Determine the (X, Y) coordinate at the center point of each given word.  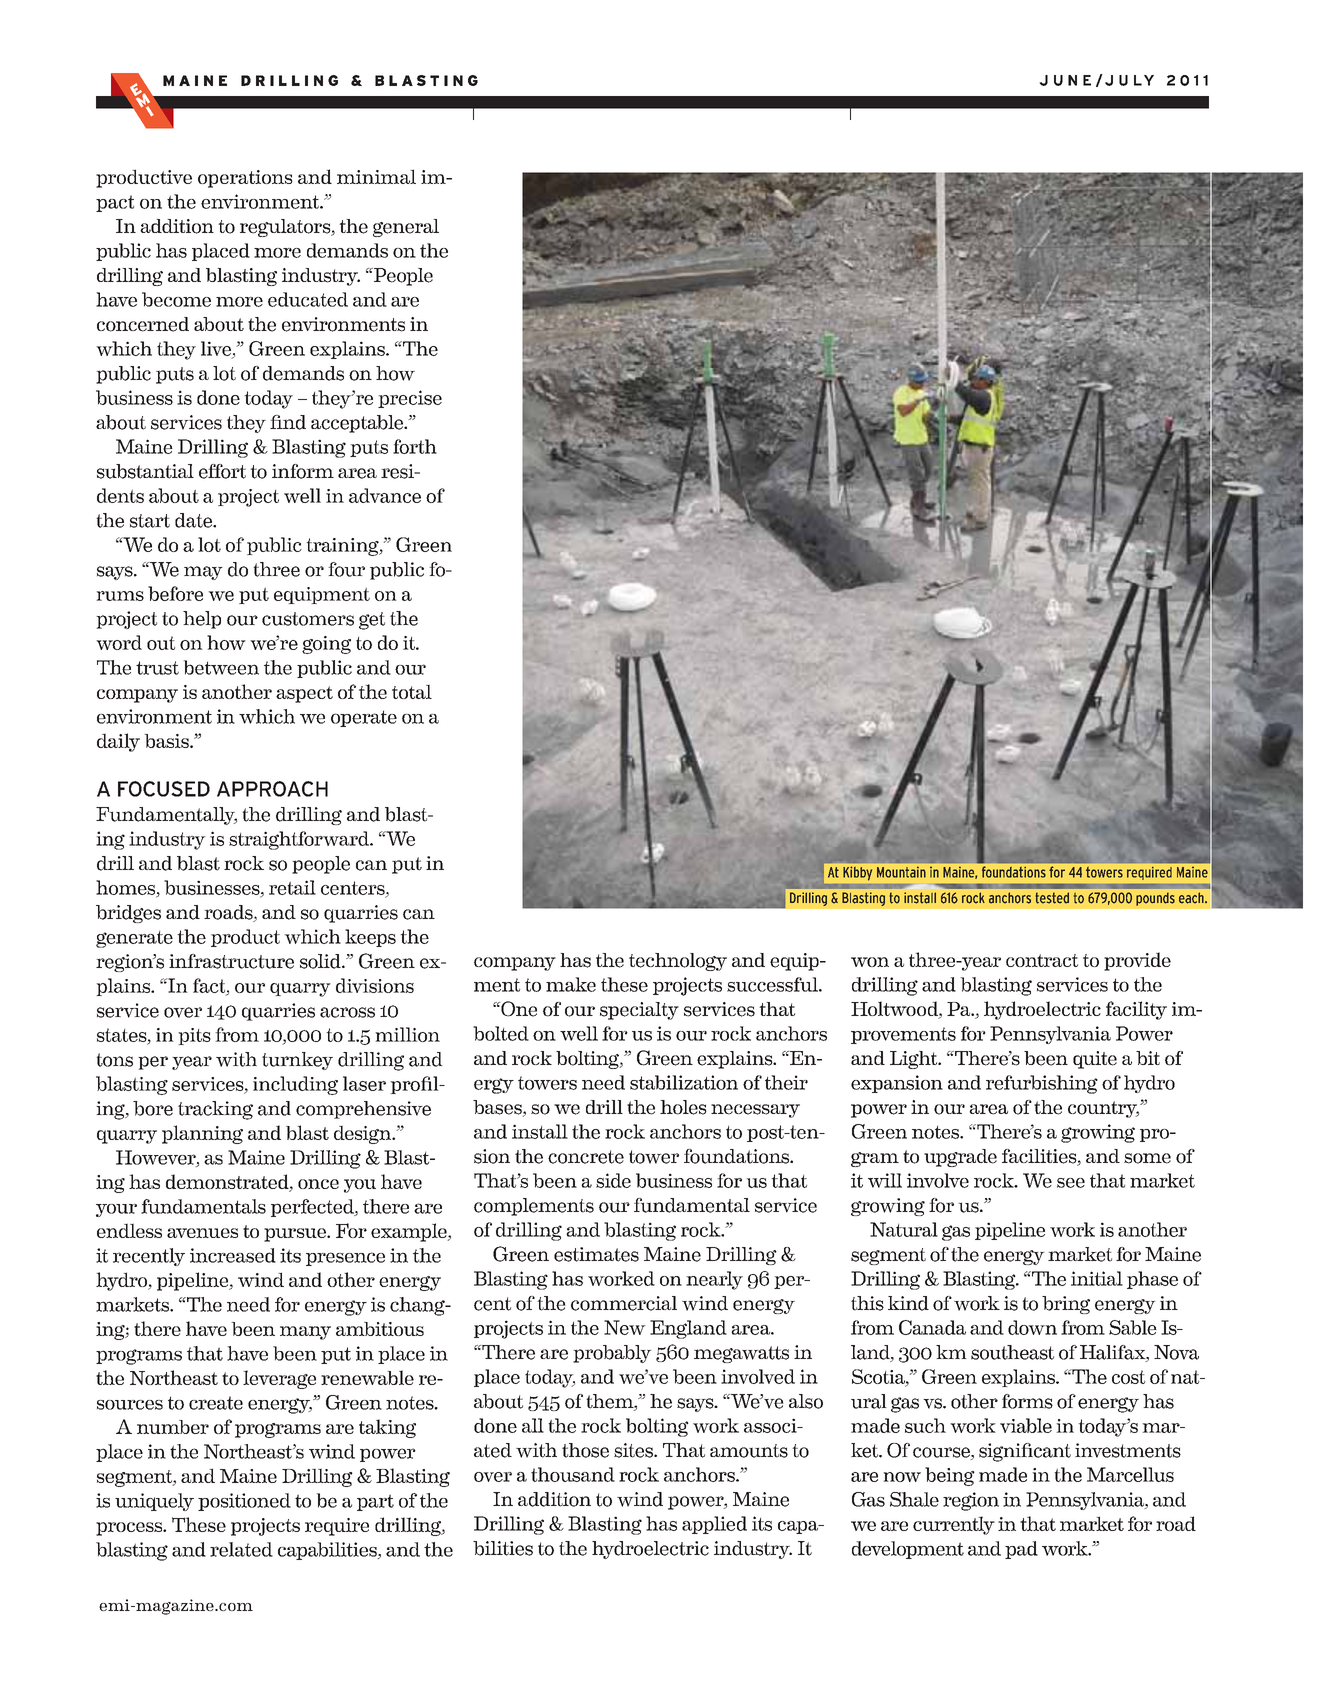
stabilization (684, 1082)
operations (245, 179)
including (295, 1085)
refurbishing (1042, 1084)
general (406, 228)
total (412, 691)
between (221, 667)
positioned (244, 1502)
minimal (376, 176)
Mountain (901, 872)
